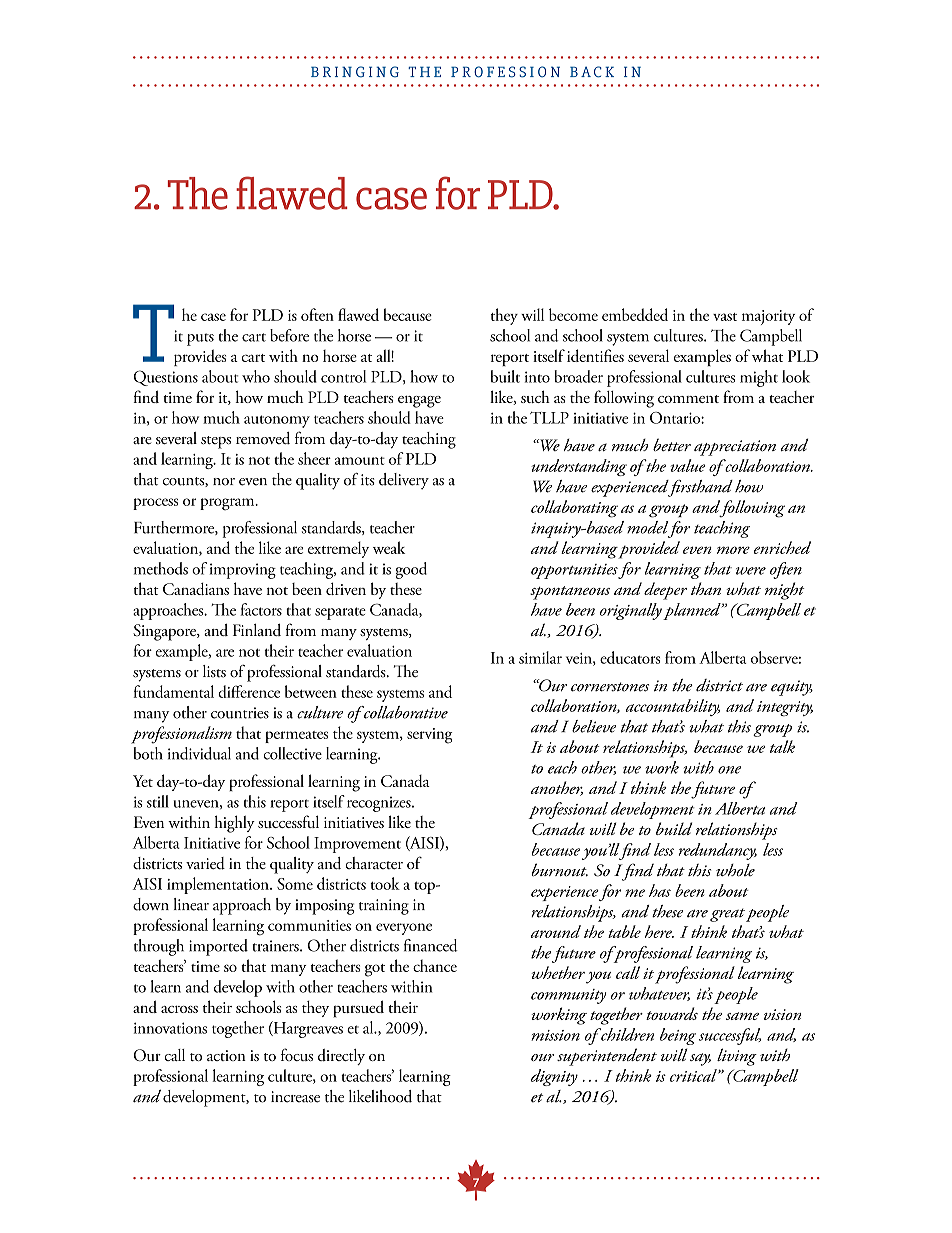 This screenshot has width=952, height=1233. Describe the element at coordinates (700, 1059) in the screenshot. I see `say` at that location.
